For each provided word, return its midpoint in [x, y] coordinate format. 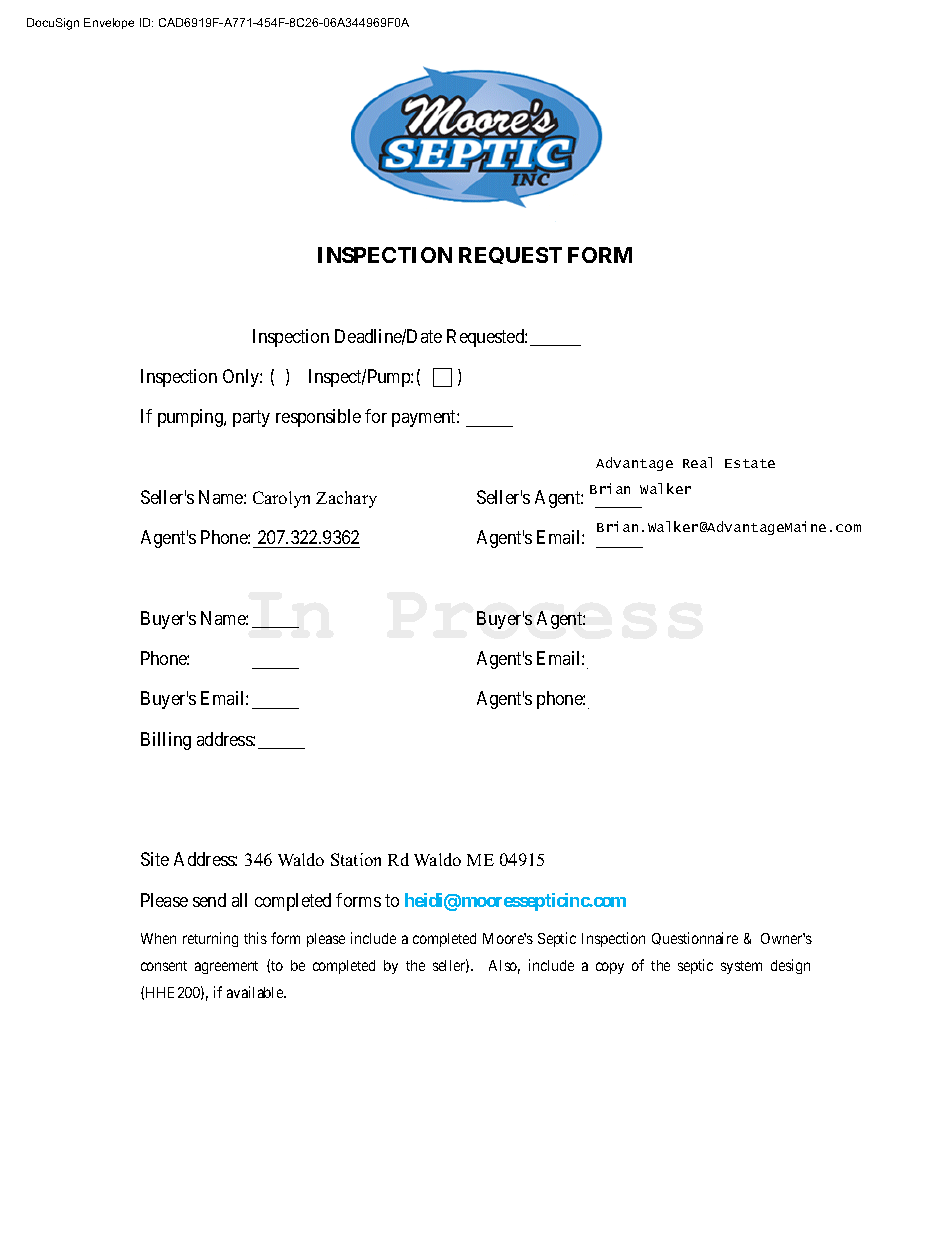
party [251, 419]
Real [697, 462]
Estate [750, 463]
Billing [166, 741]
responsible [318, 418]
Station [356, 859]
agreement [226, 967]
